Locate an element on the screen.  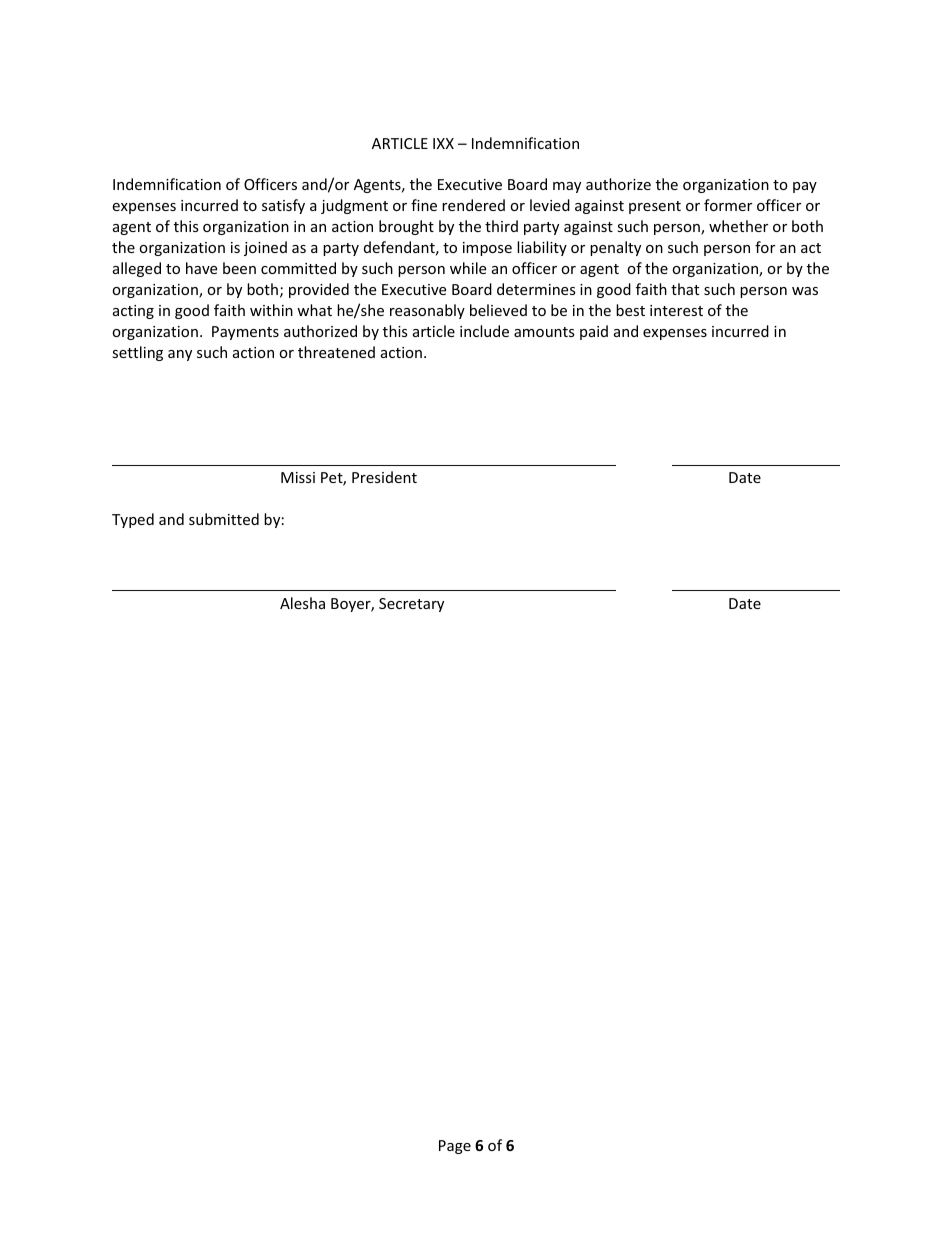
former is located at coordinates (728, 205).
